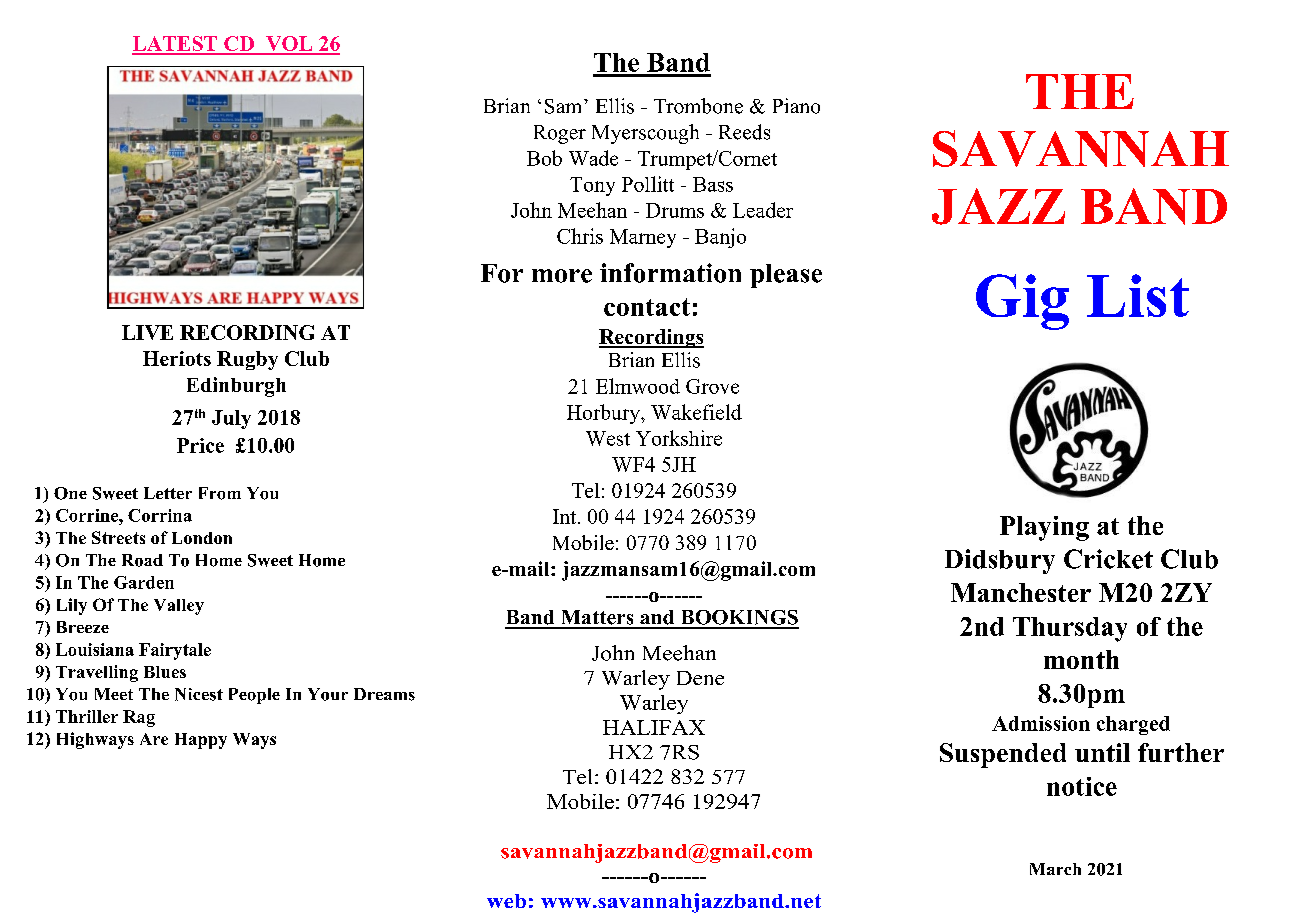  I want to click on Playing, so click(1044, 528).
